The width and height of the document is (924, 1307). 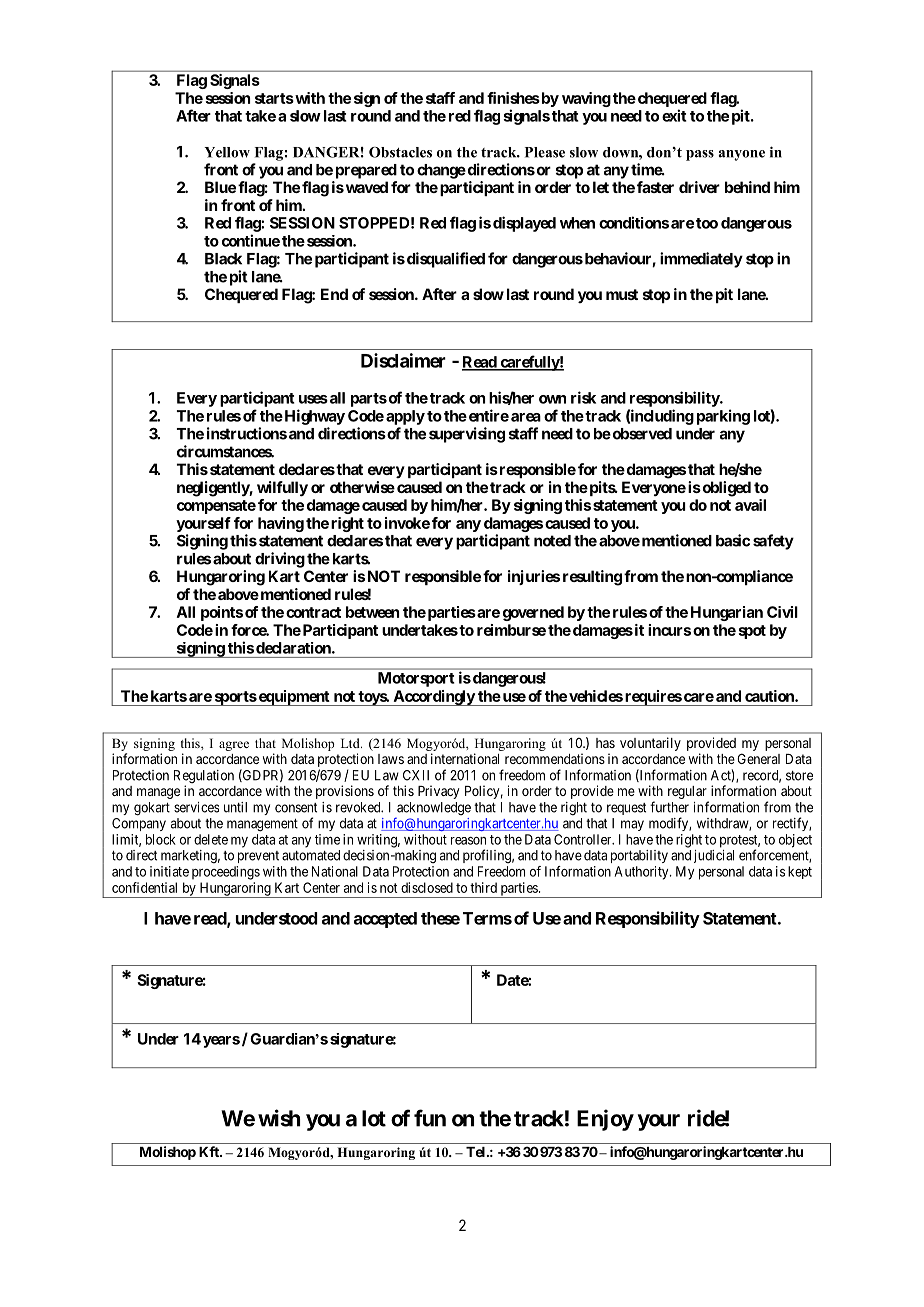 What do you see at coordinates (223, 259) in the document?
I see `Black` at bounding box center [223, 259].
